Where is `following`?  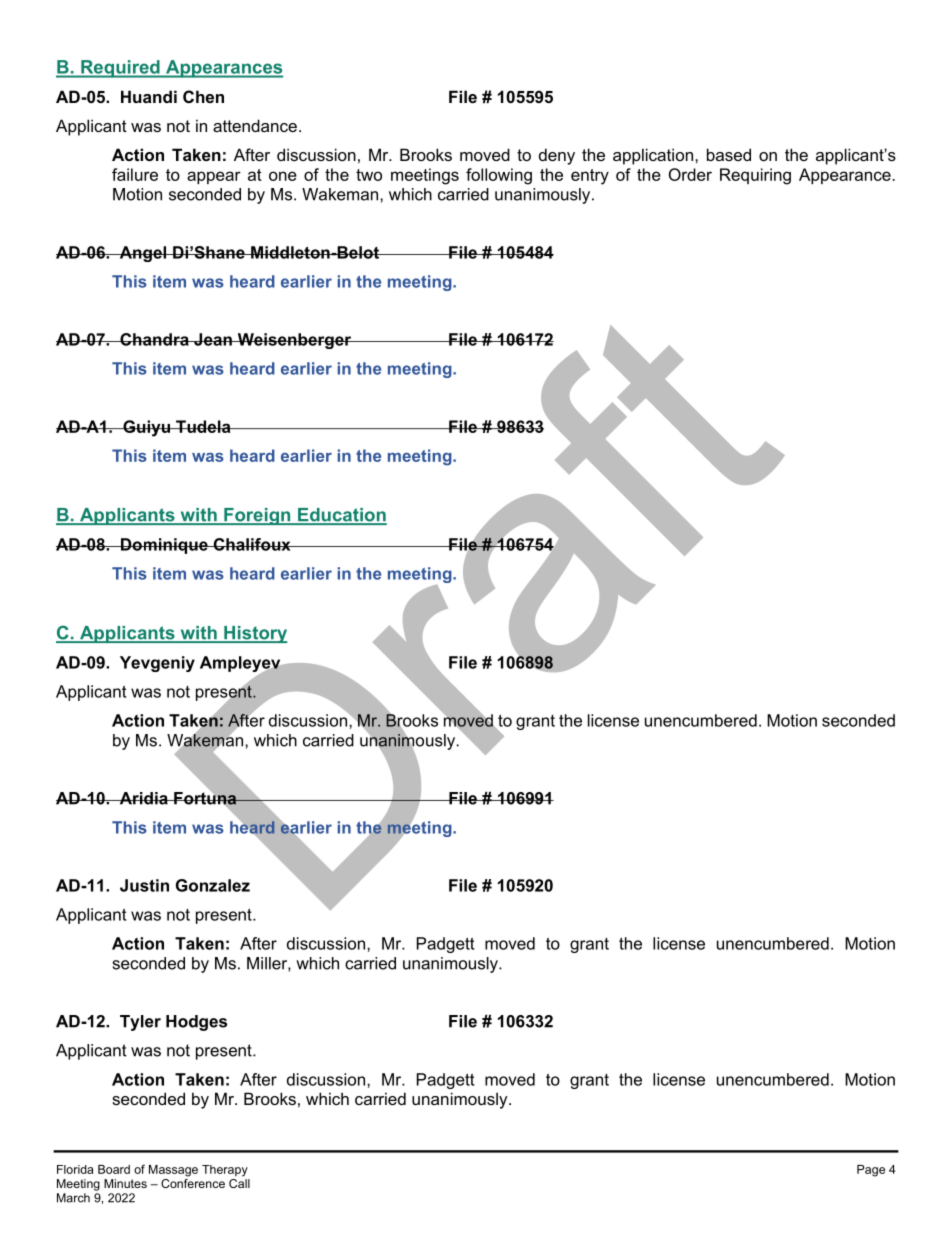 following is located at coordinates (499, 176).
